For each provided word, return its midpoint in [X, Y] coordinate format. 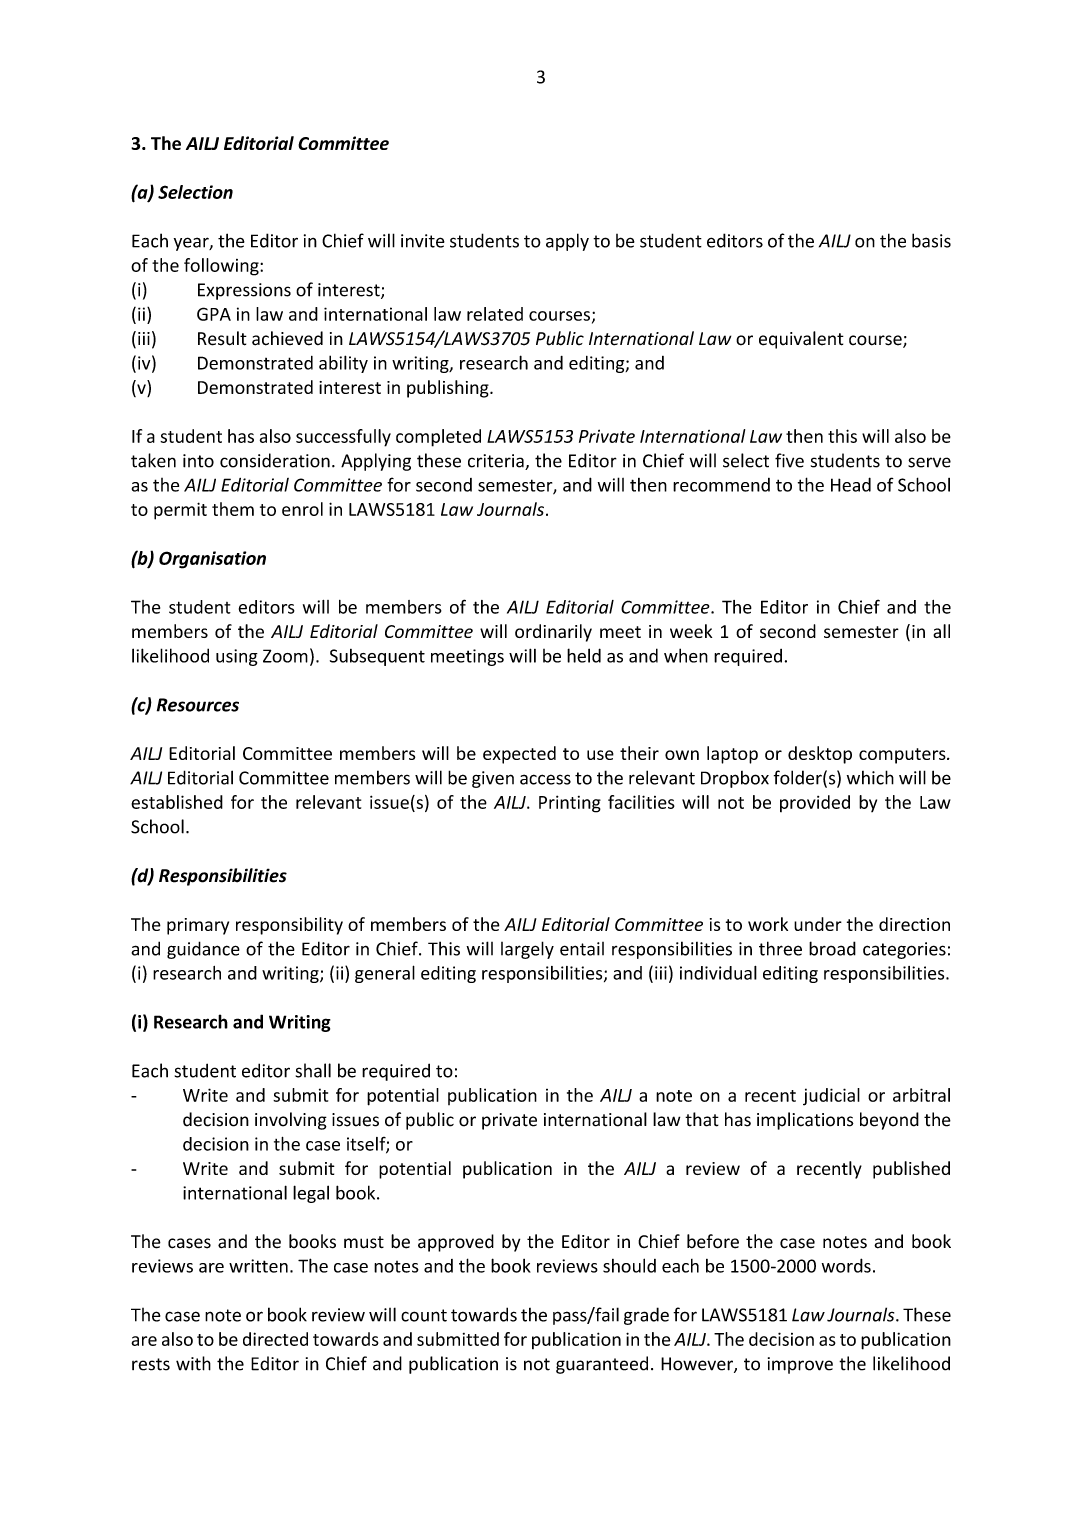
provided [815, 803]
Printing [570, 804]
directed [275, 1339]
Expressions [244, 291]
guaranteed [602, 1365]
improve [800, 1365]
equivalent [801, 340]
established [177, 802]
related [495, 314]
